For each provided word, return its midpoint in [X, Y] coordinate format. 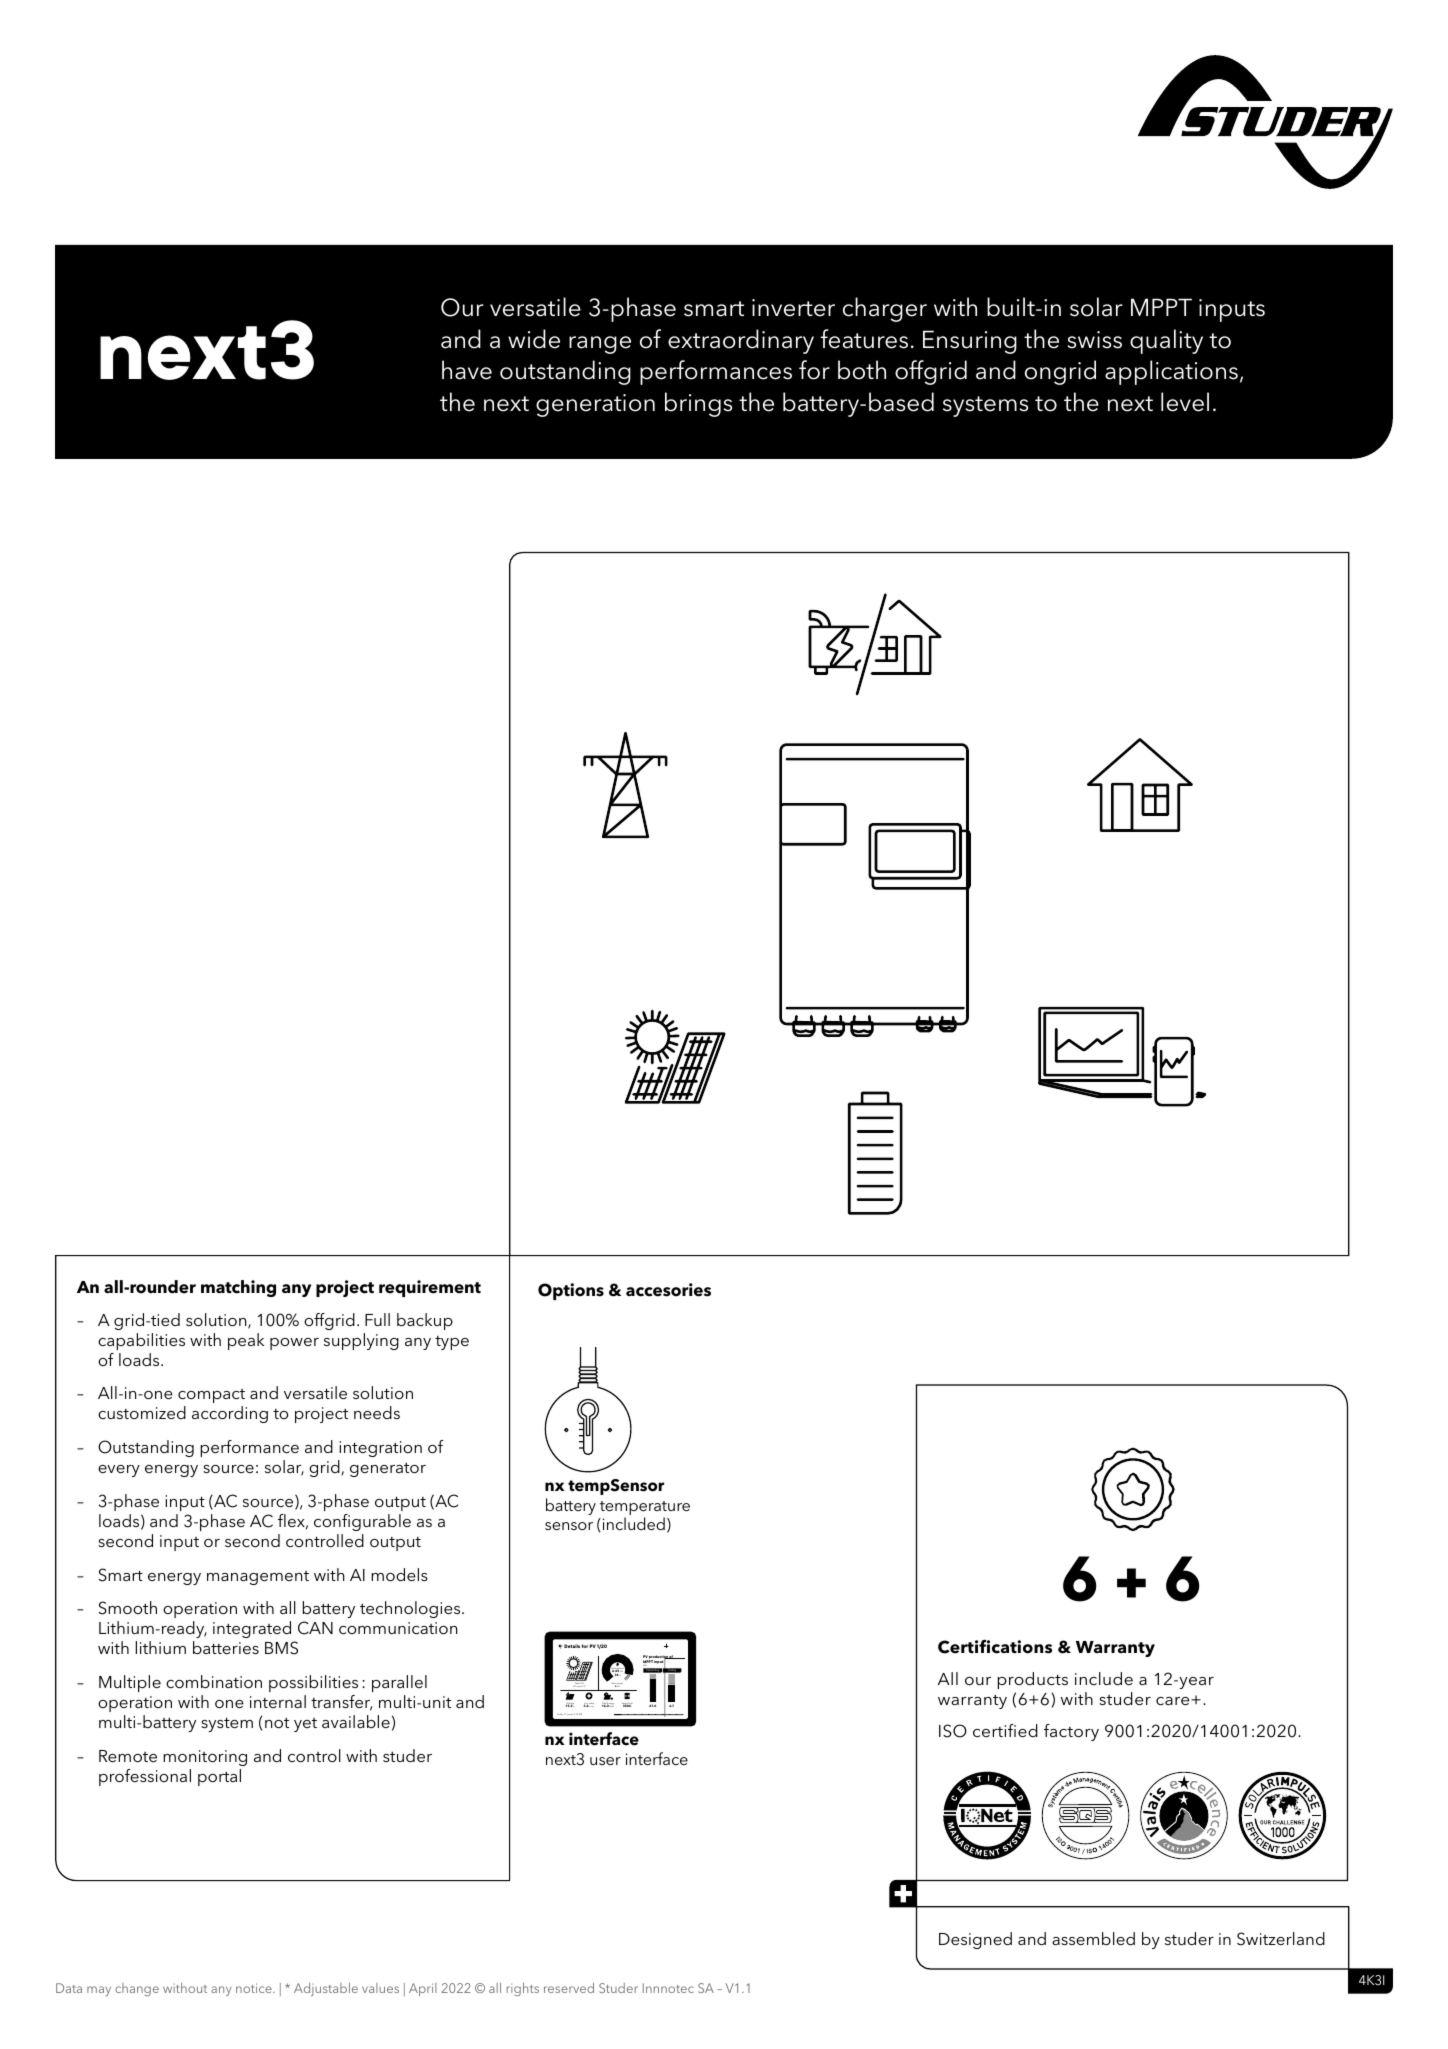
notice [255, 1988]
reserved [569, 1988]
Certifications [995, 1647]
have [467, 370]
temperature [645, 1509]
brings [698, 404]
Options [571, 1291]
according [230, 1414]
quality [1166, 341]
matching [238, 1288]
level [1185, 402]
